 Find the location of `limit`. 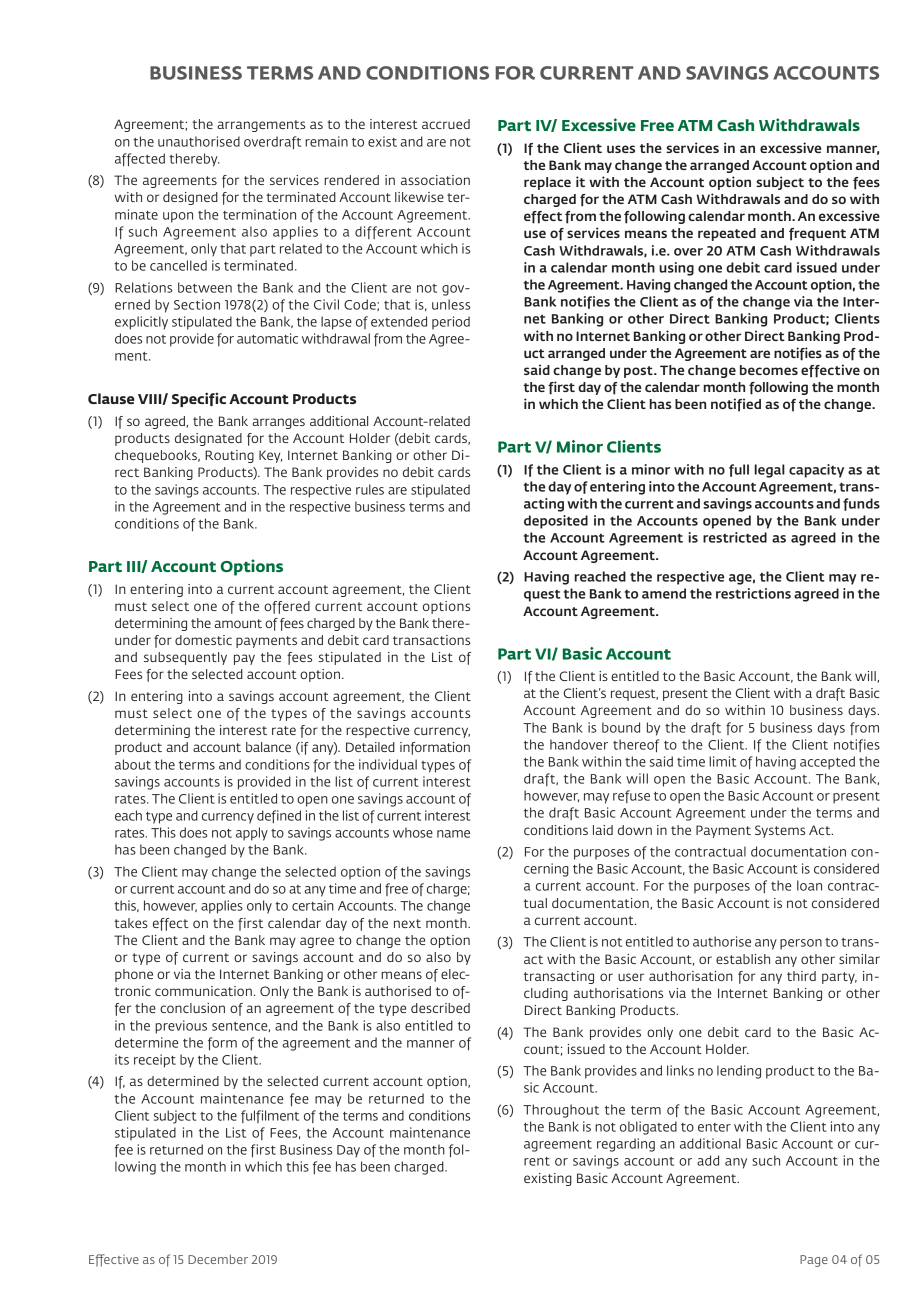

limit is located at coordinates (722, 761).
